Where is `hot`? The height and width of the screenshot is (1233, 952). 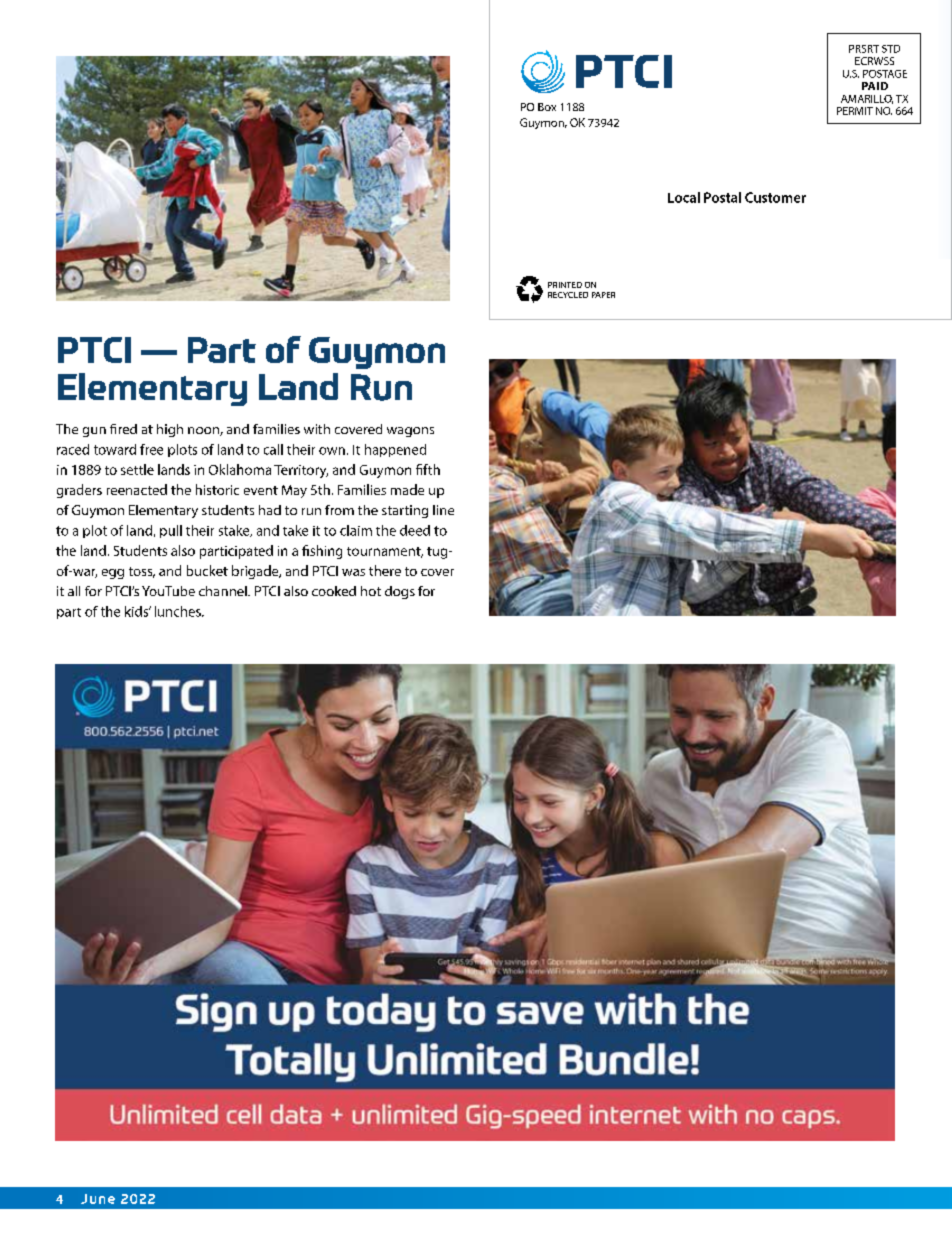 hot is located at coordinates (371, 591).
